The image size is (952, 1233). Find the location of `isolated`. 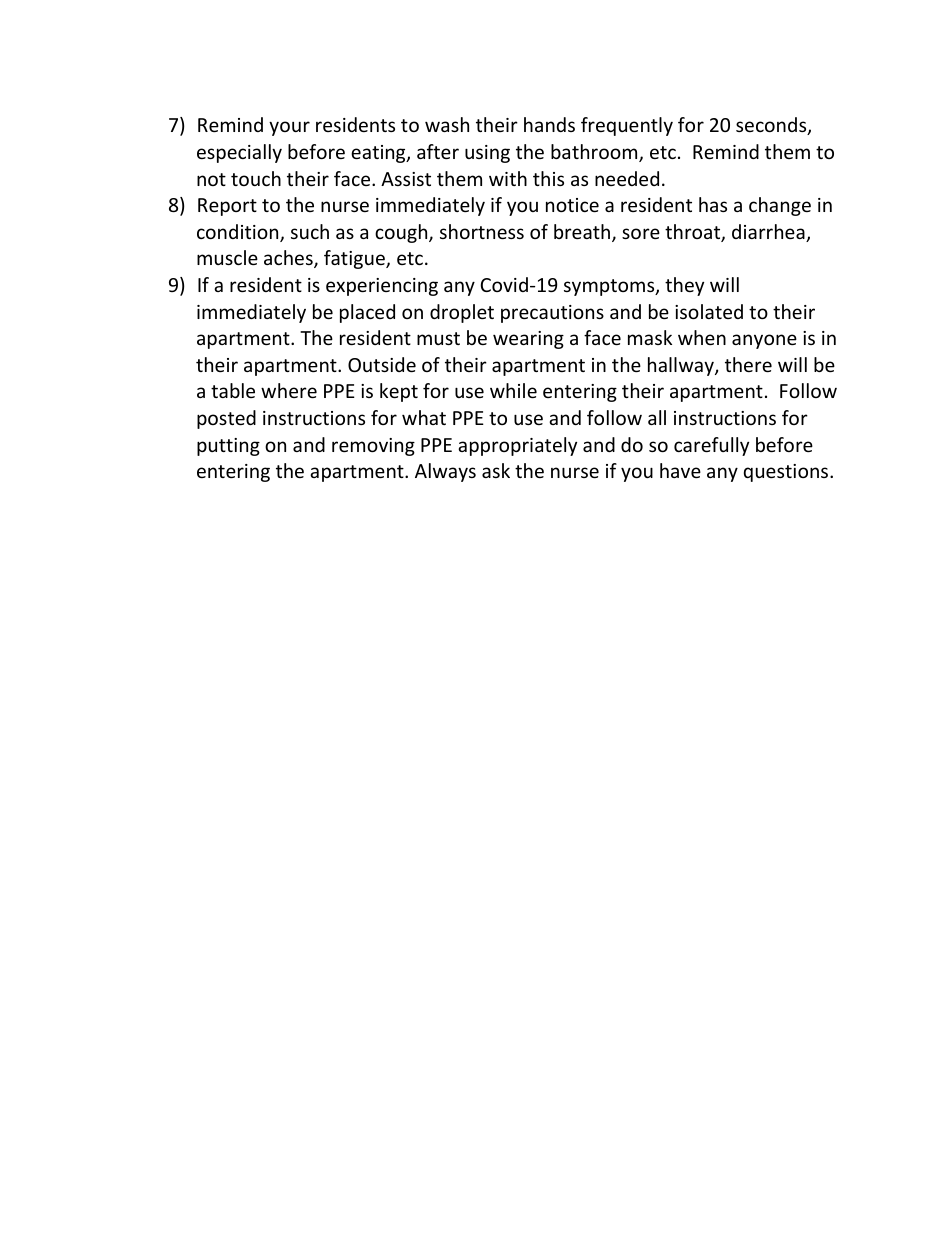

isolated is located at coordinates (709, 311).
